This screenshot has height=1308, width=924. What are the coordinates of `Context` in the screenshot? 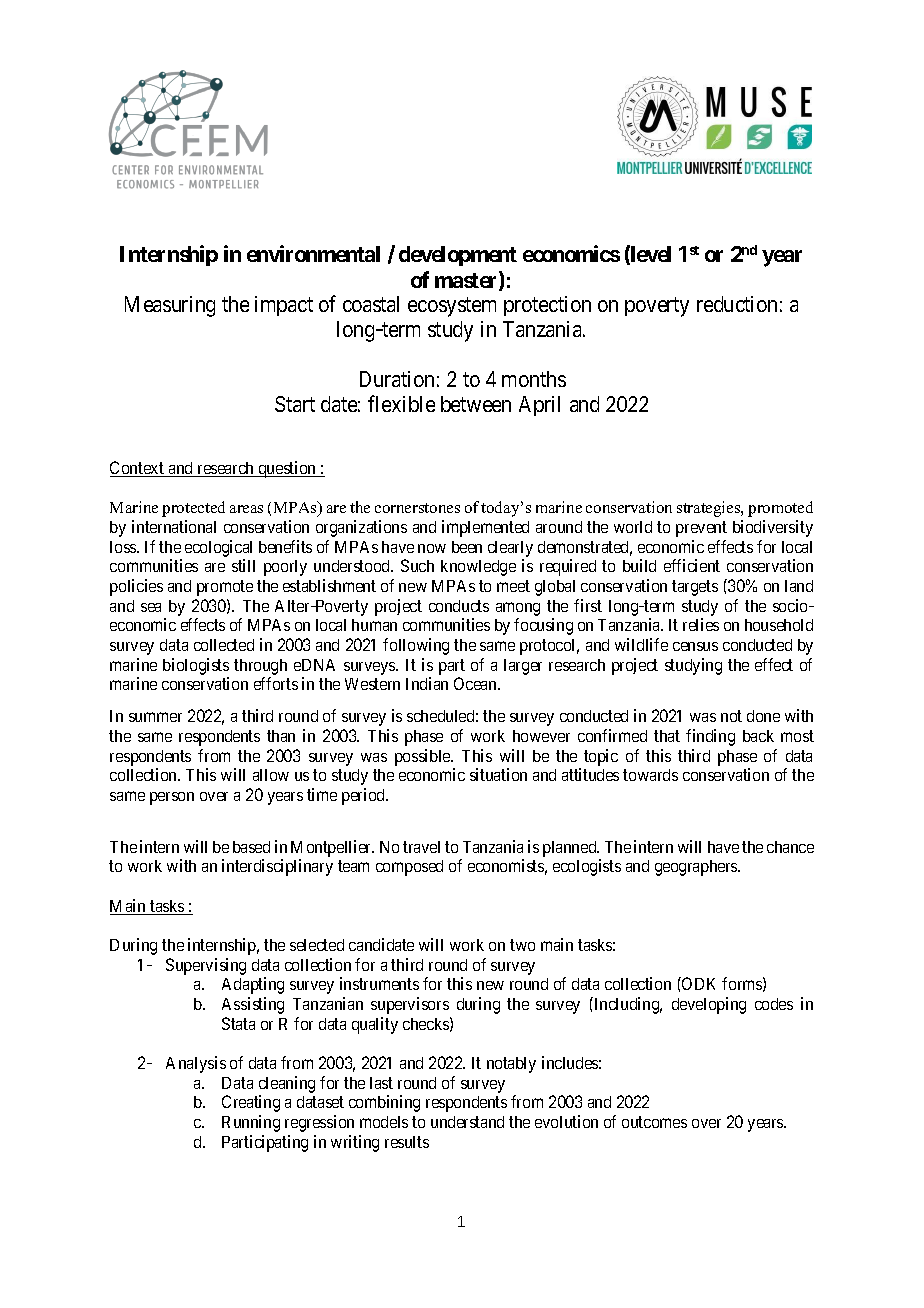 It's located at (138, 469).
